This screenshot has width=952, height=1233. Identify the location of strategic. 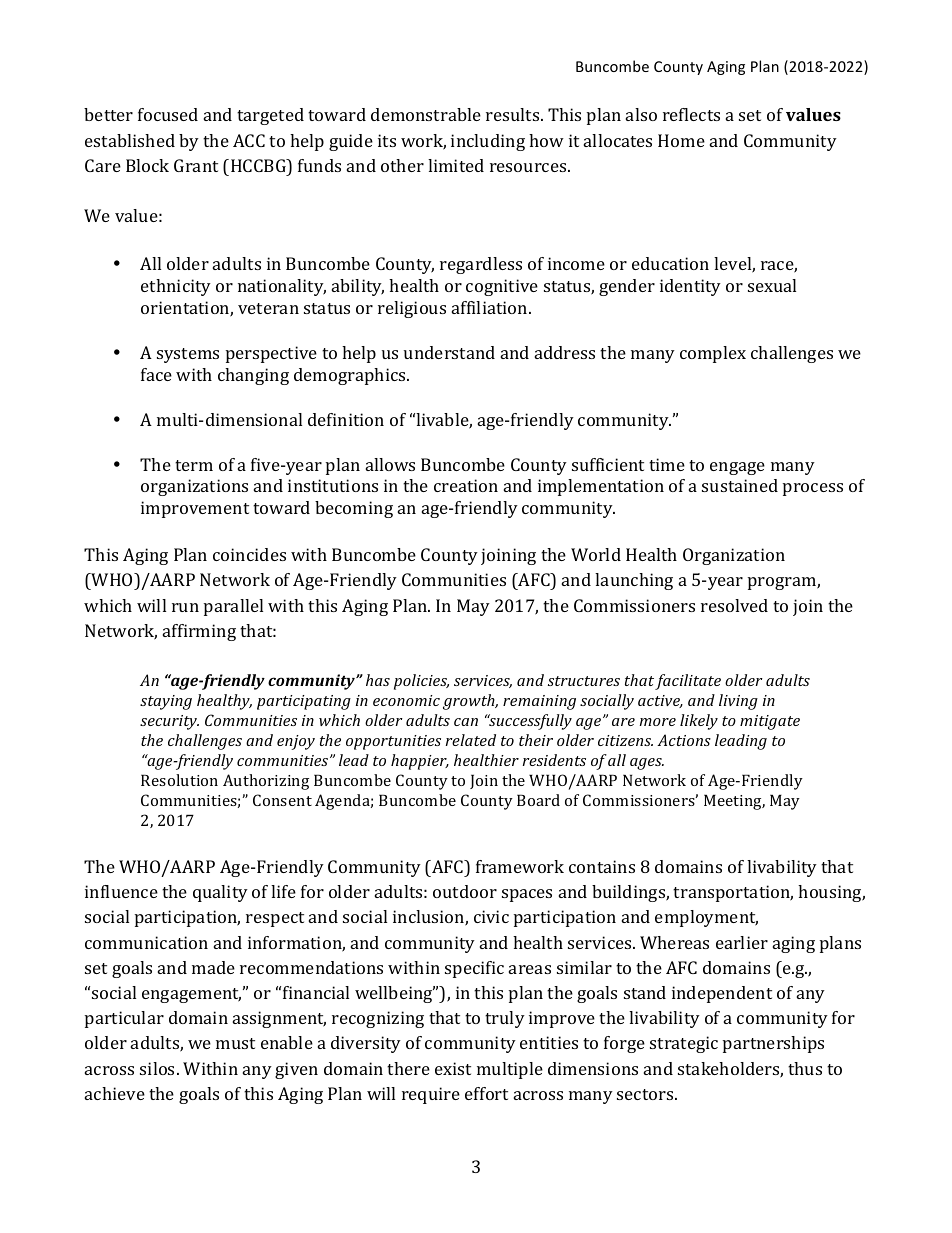
(684, 1044).
